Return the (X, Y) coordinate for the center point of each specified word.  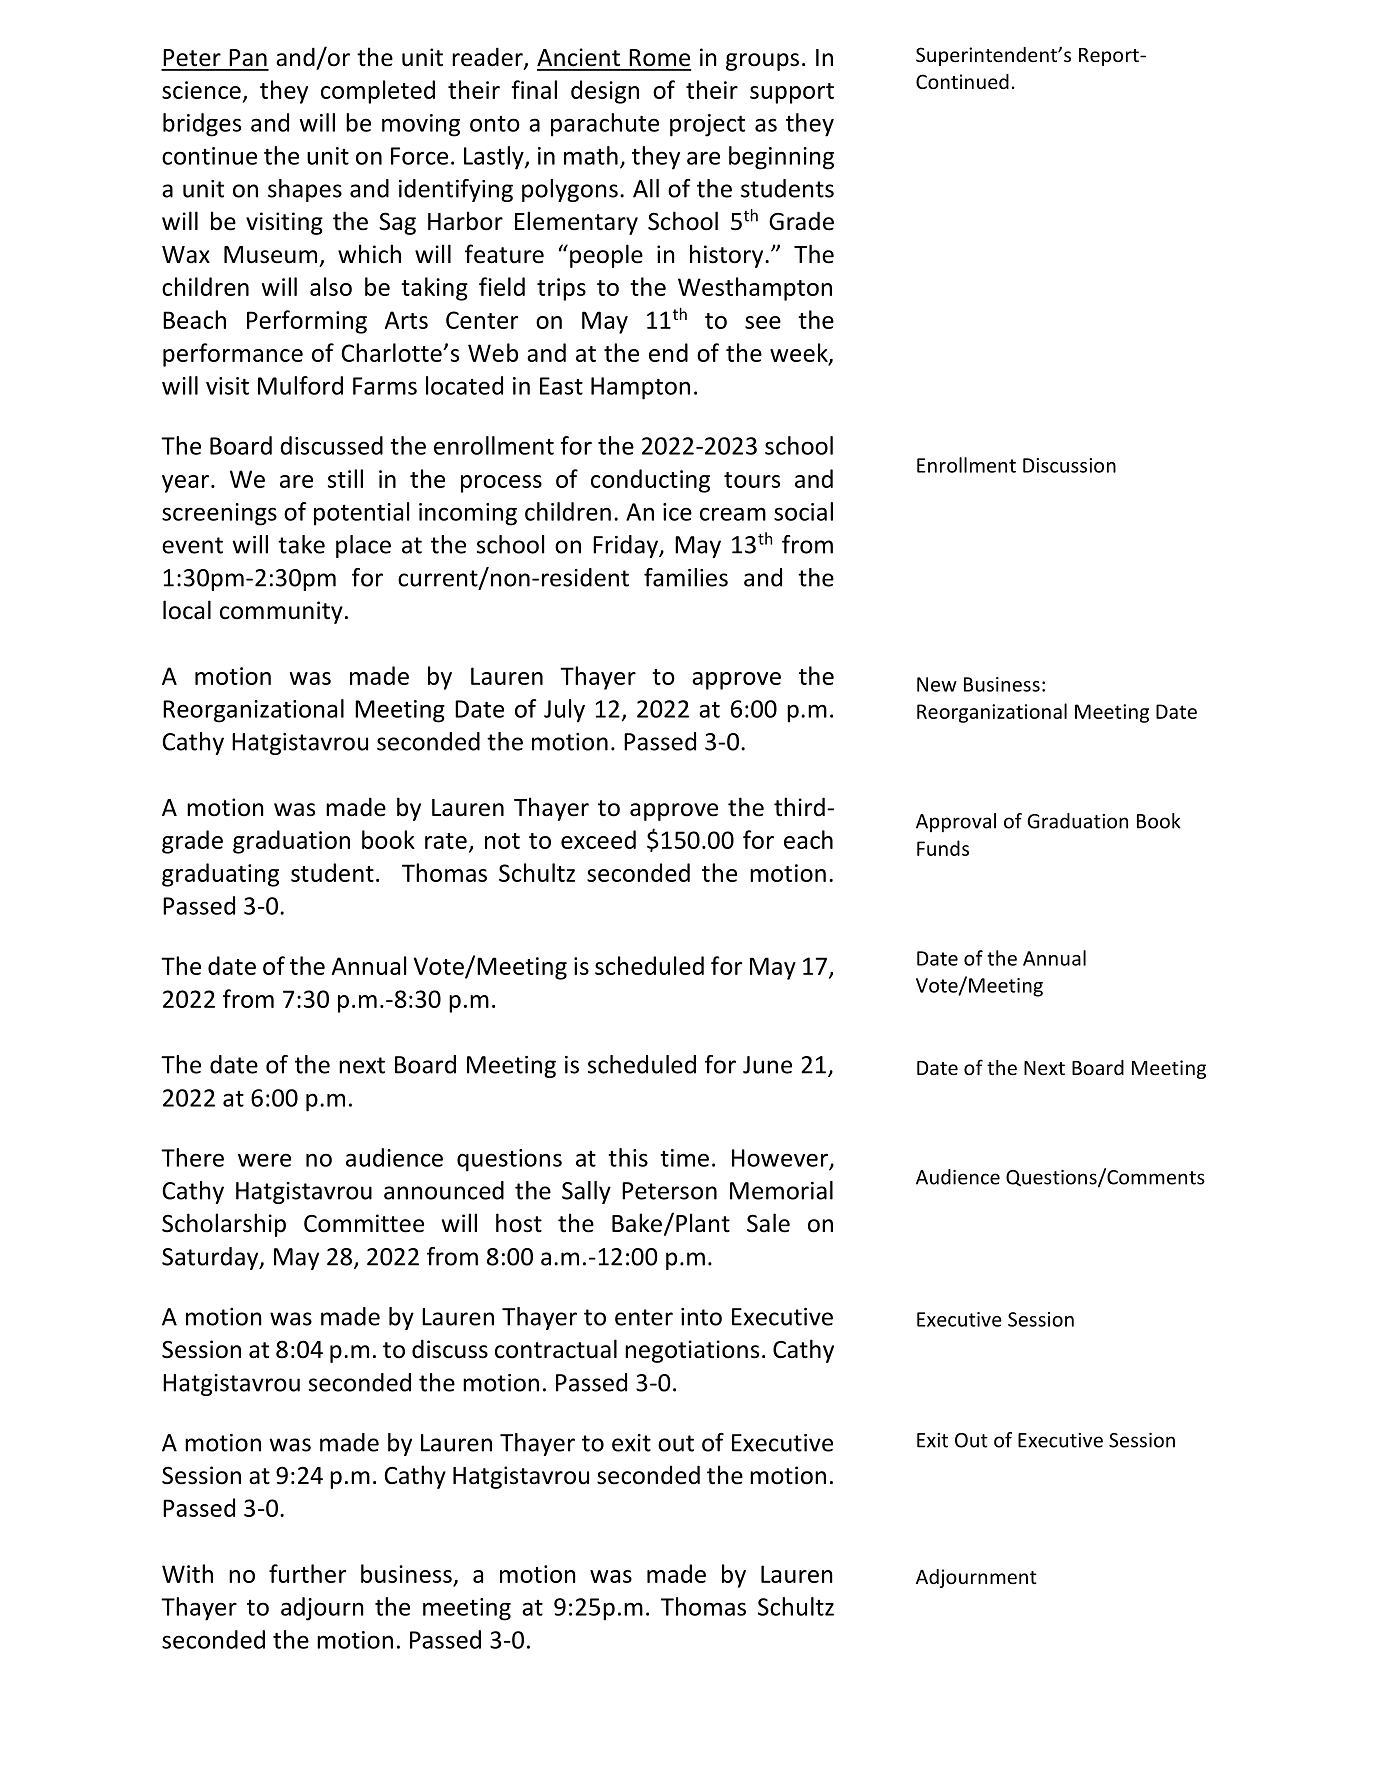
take (301, 544)
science (201, 90)
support (792, 93)
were (264, 1160)
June (767, 1065)
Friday (627, 546)
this (628, 1157)
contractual (556, 1349)
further (307, 1573)
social (803, 511)
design (605, 92)
